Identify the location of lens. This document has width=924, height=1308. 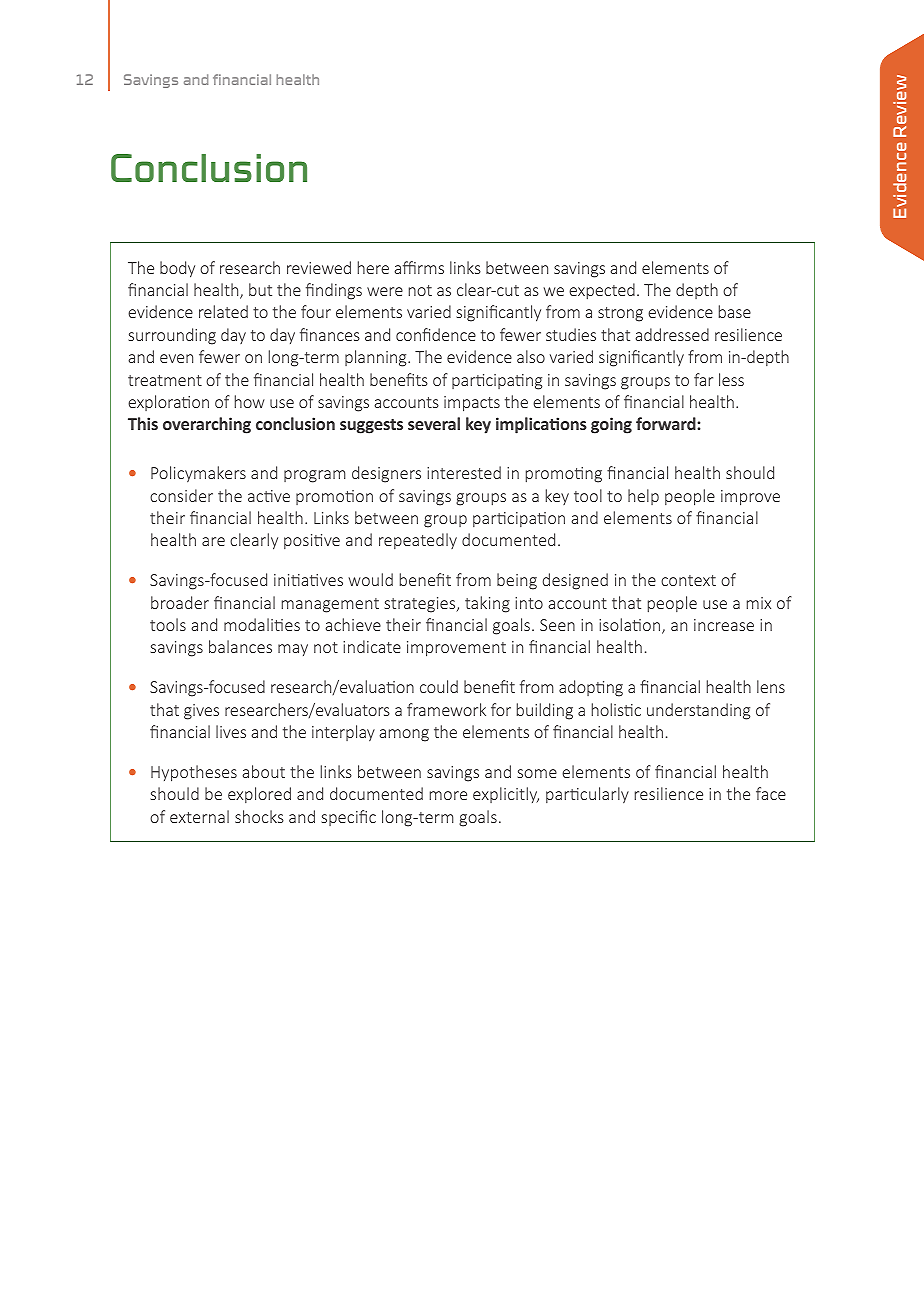
(771, 686).
